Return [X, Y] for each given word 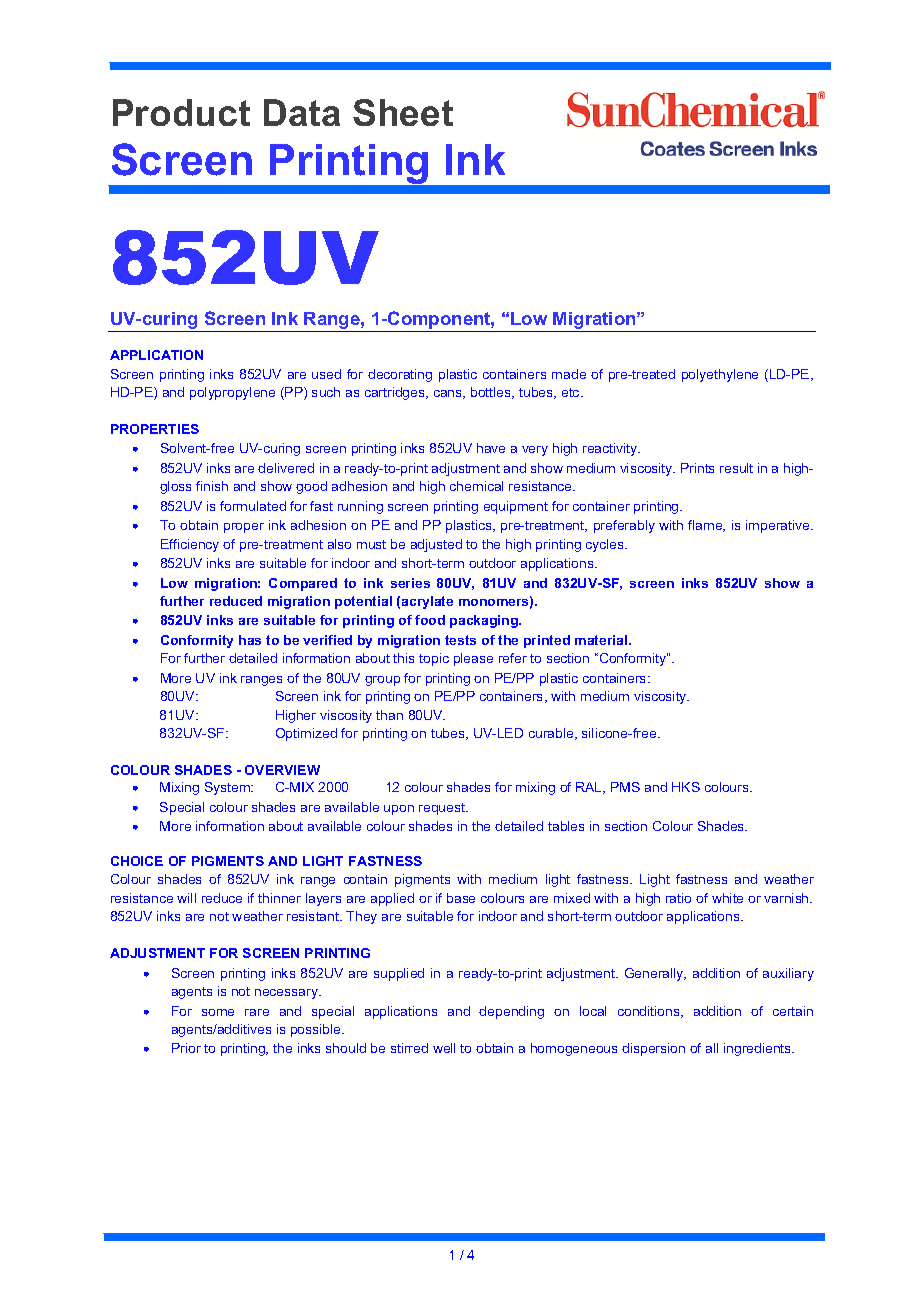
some [218, 1012]
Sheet [403, 112]
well [444, 1048]
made [569, 374]
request [443, 809]
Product [181, 112]
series [410, 583]
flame [706, 526]
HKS [686, 787]
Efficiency [190, 545]
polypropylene [232, 393]
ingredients [759, 1049]
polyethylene [720, 375]
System [229, 788]
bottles [492, 393]
